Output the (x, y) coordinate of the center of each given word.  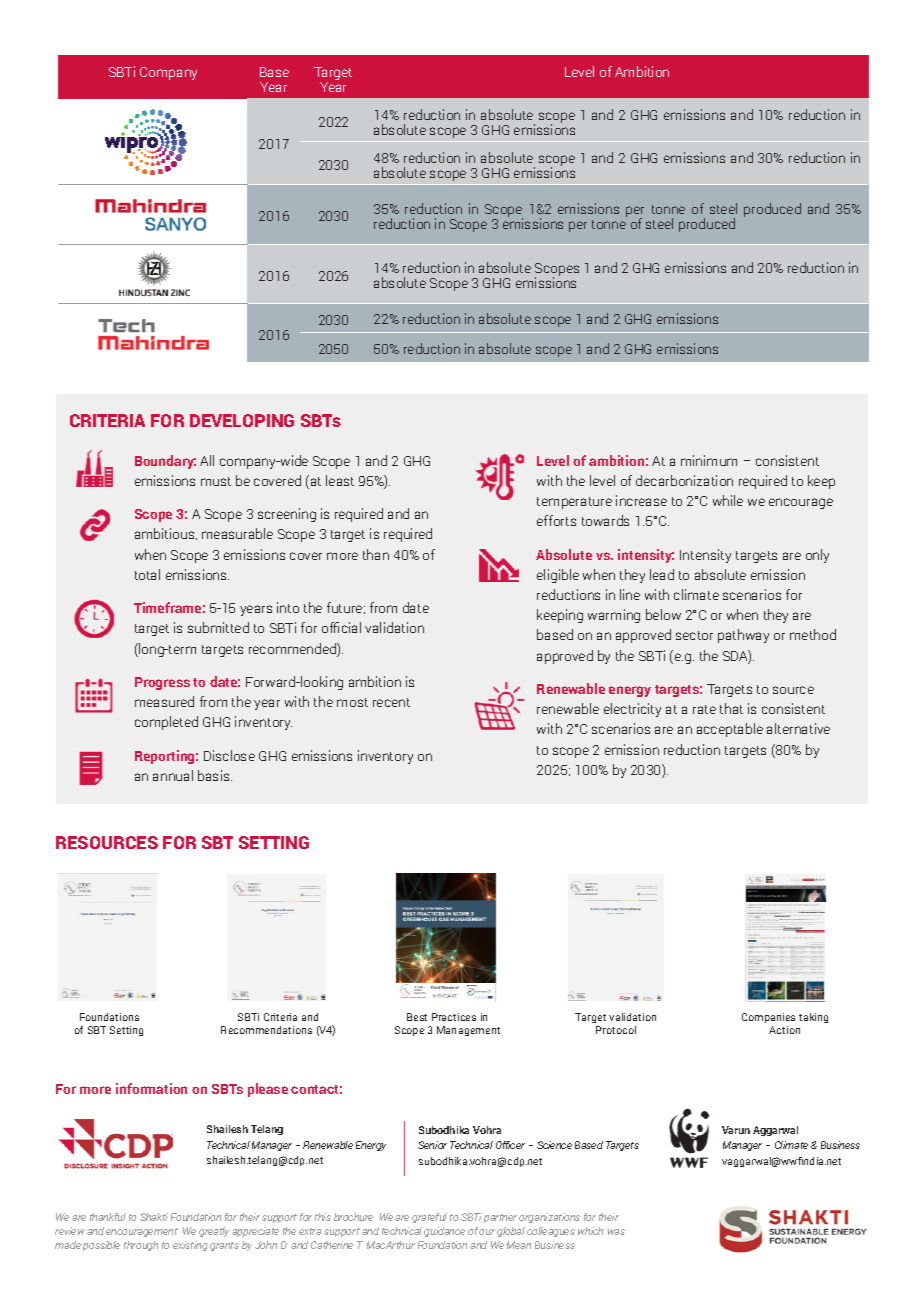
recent (391, 702)
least (340, 480)
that (731, 708)
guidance (444, 1232)
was (616, 1232)
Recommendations (266, 1030)
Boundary (165, 462)
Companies (768, 1018)
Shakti (154, 1217)
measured (164, 701)
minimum (709, 460)
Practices (454, 1017)
